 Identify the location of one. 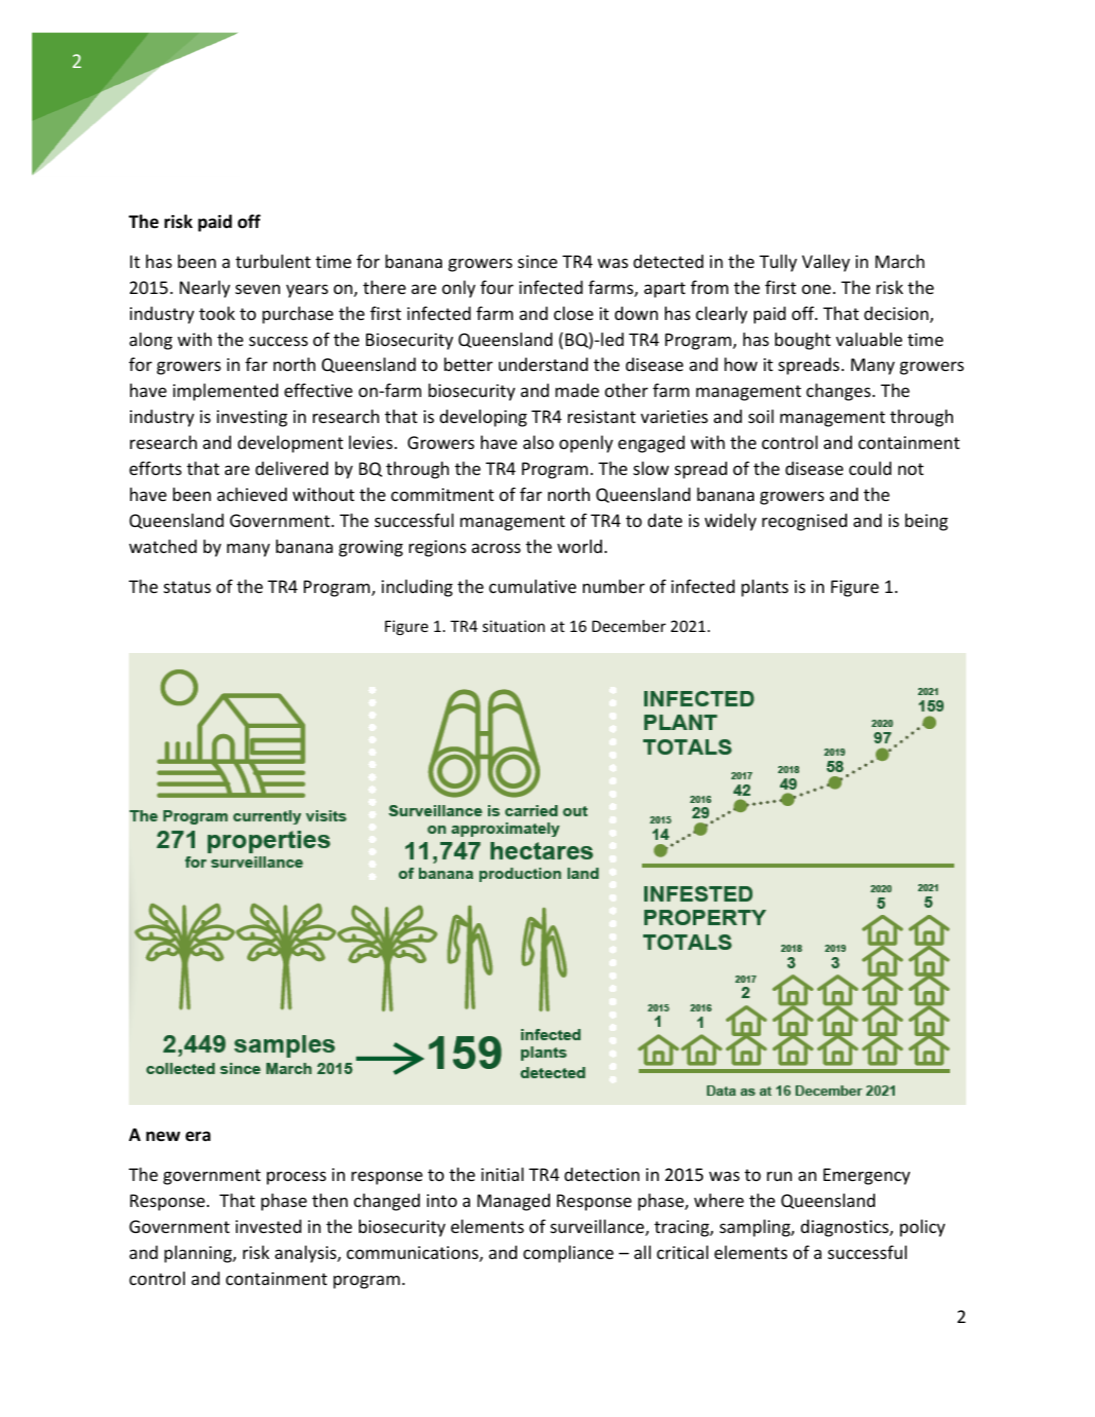
(816, 289).
